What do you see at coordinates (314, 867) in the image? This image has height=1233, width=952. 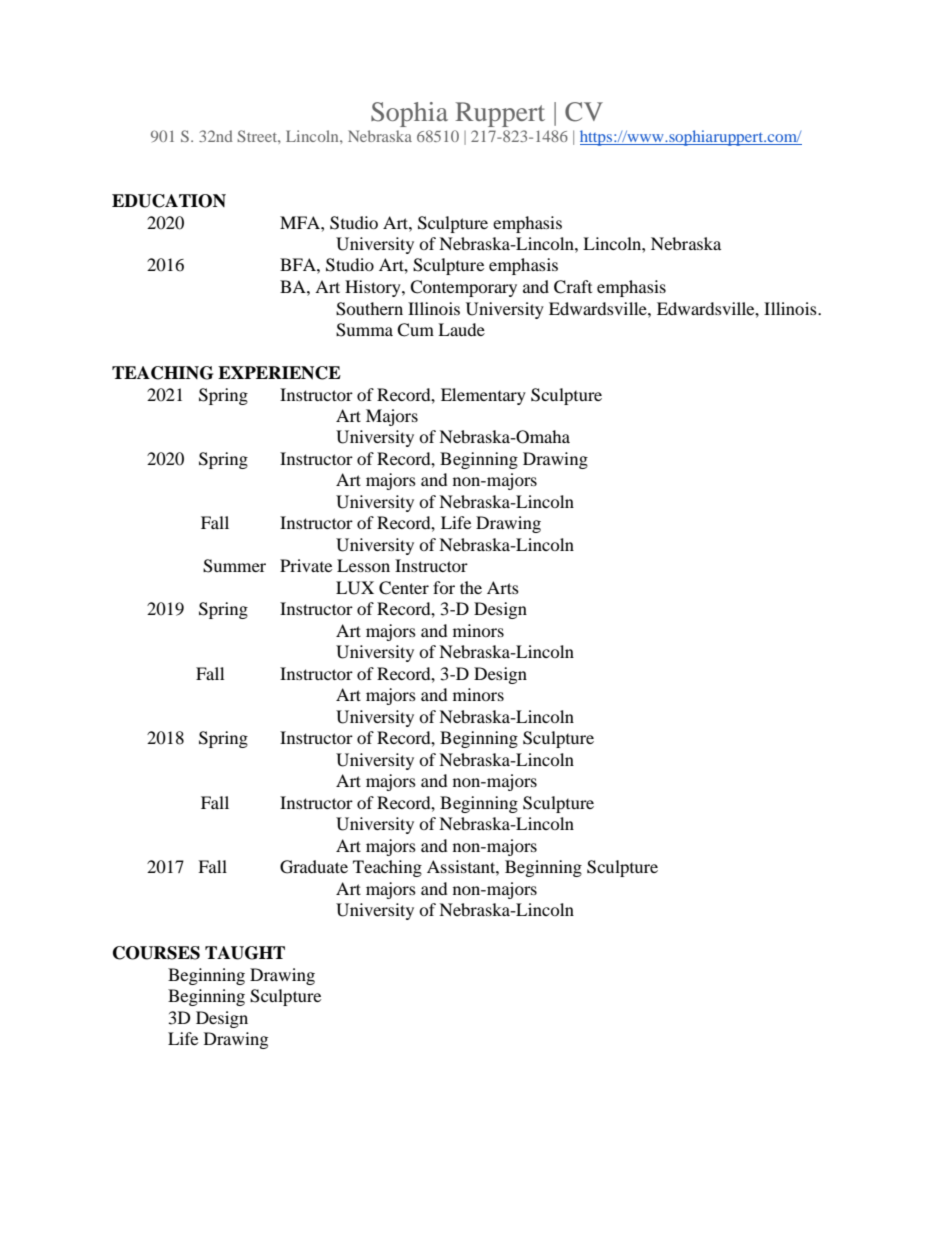 I see `Graduate` at bounding box center [314, 867].
